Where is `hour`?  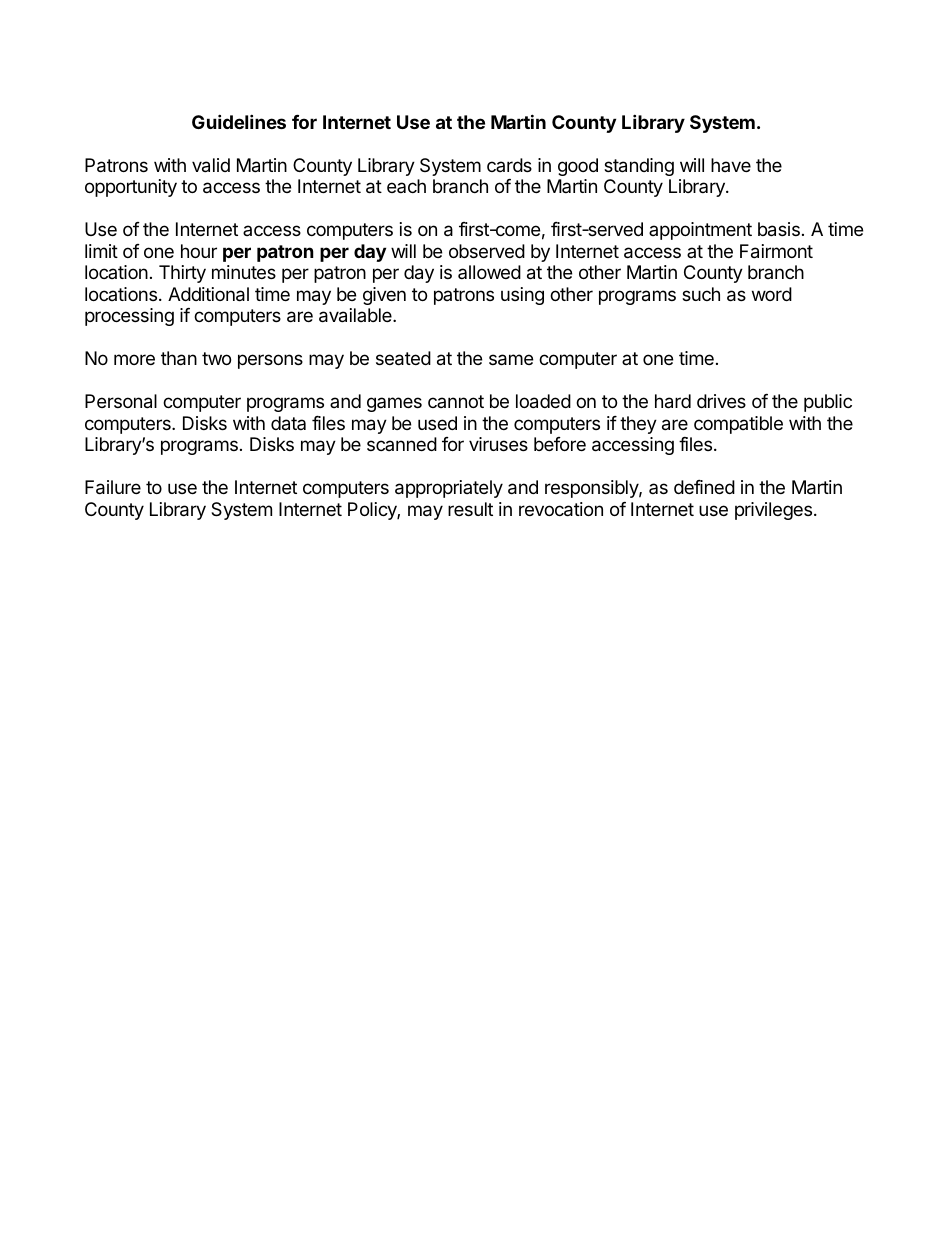 hour is located at coordinates (199, 251).
